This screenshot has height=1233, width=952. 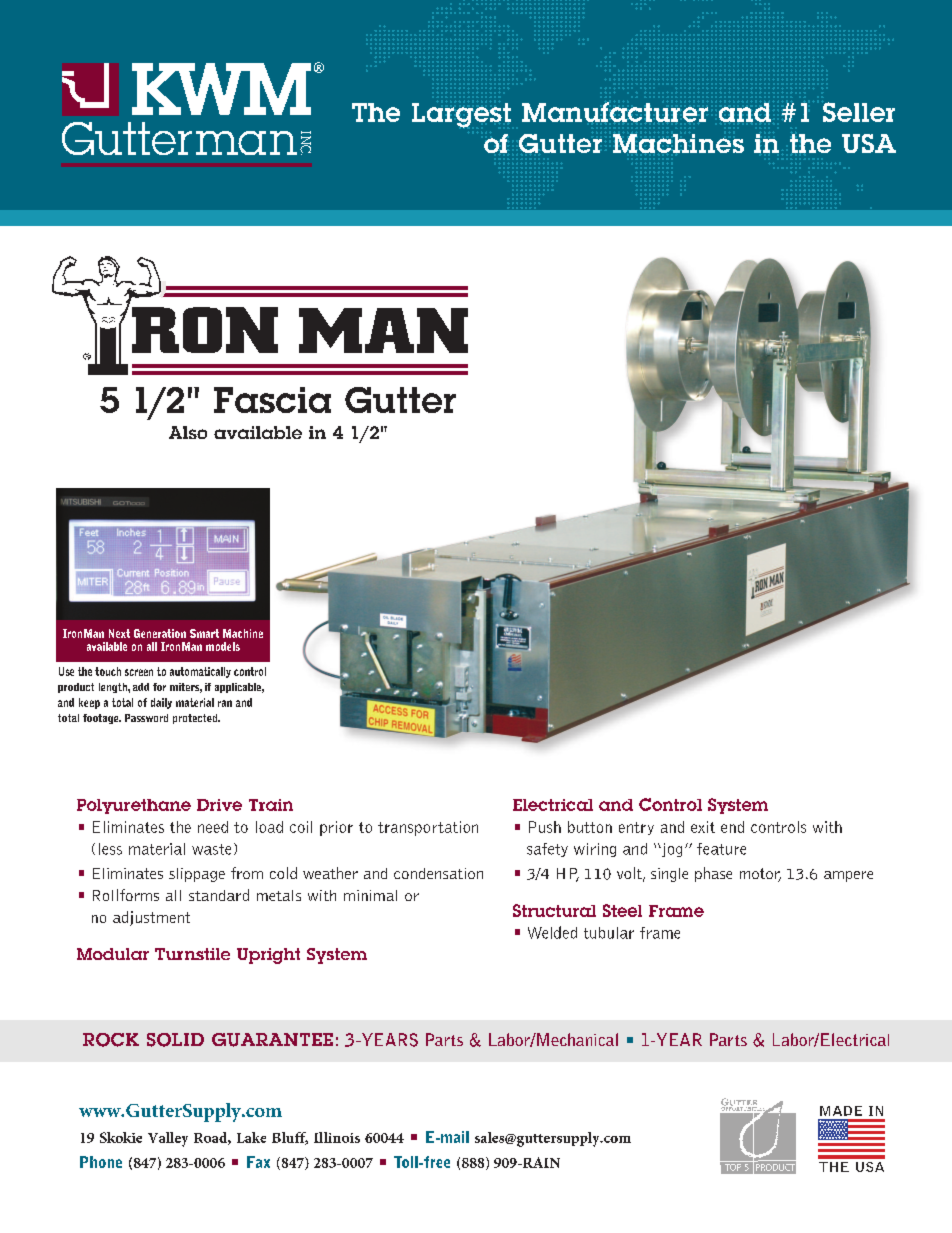 I want to click on Illinois, so click(x=337, y=1137).
